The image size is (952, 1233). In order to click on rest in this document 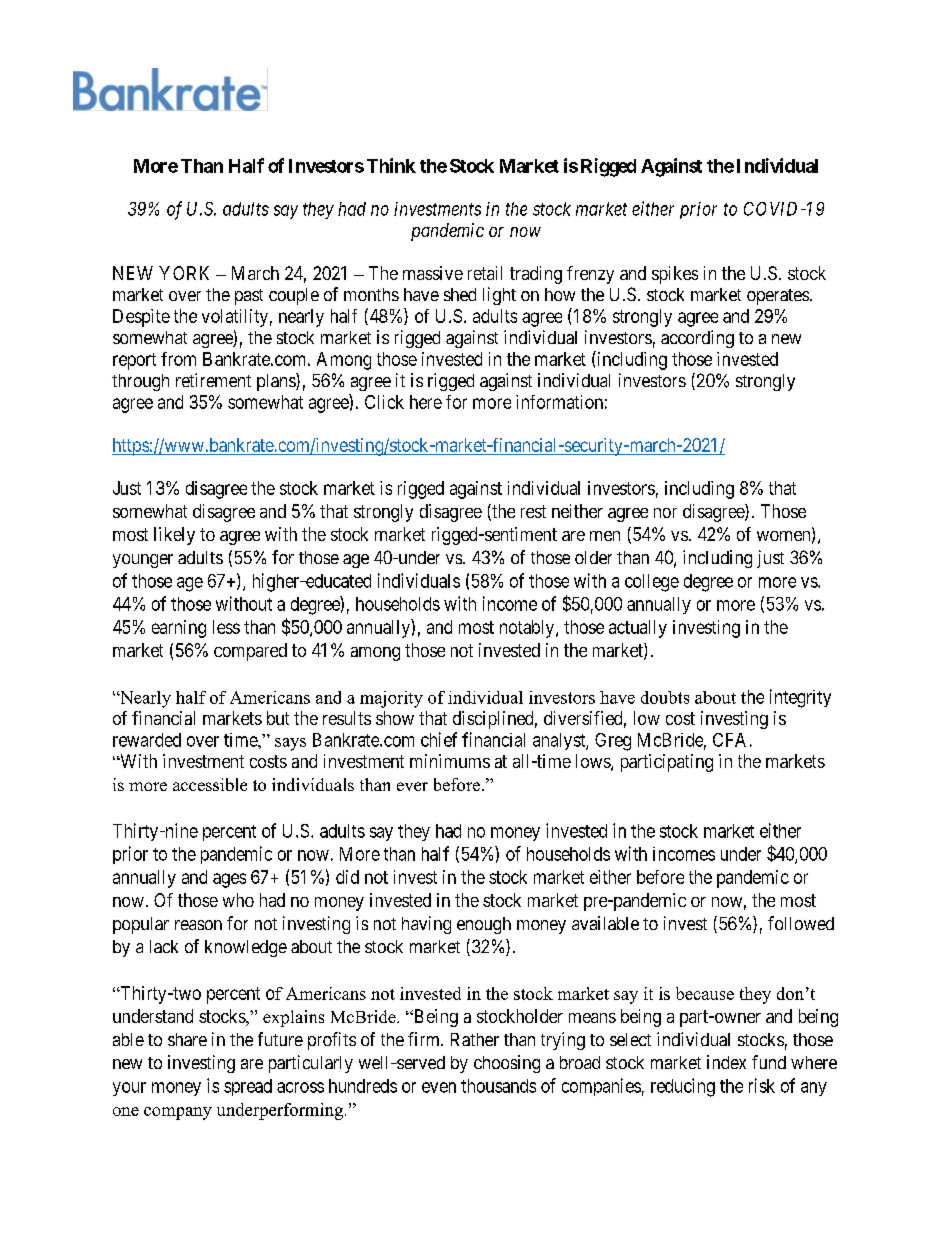, I will do `click(533, 511)`.
